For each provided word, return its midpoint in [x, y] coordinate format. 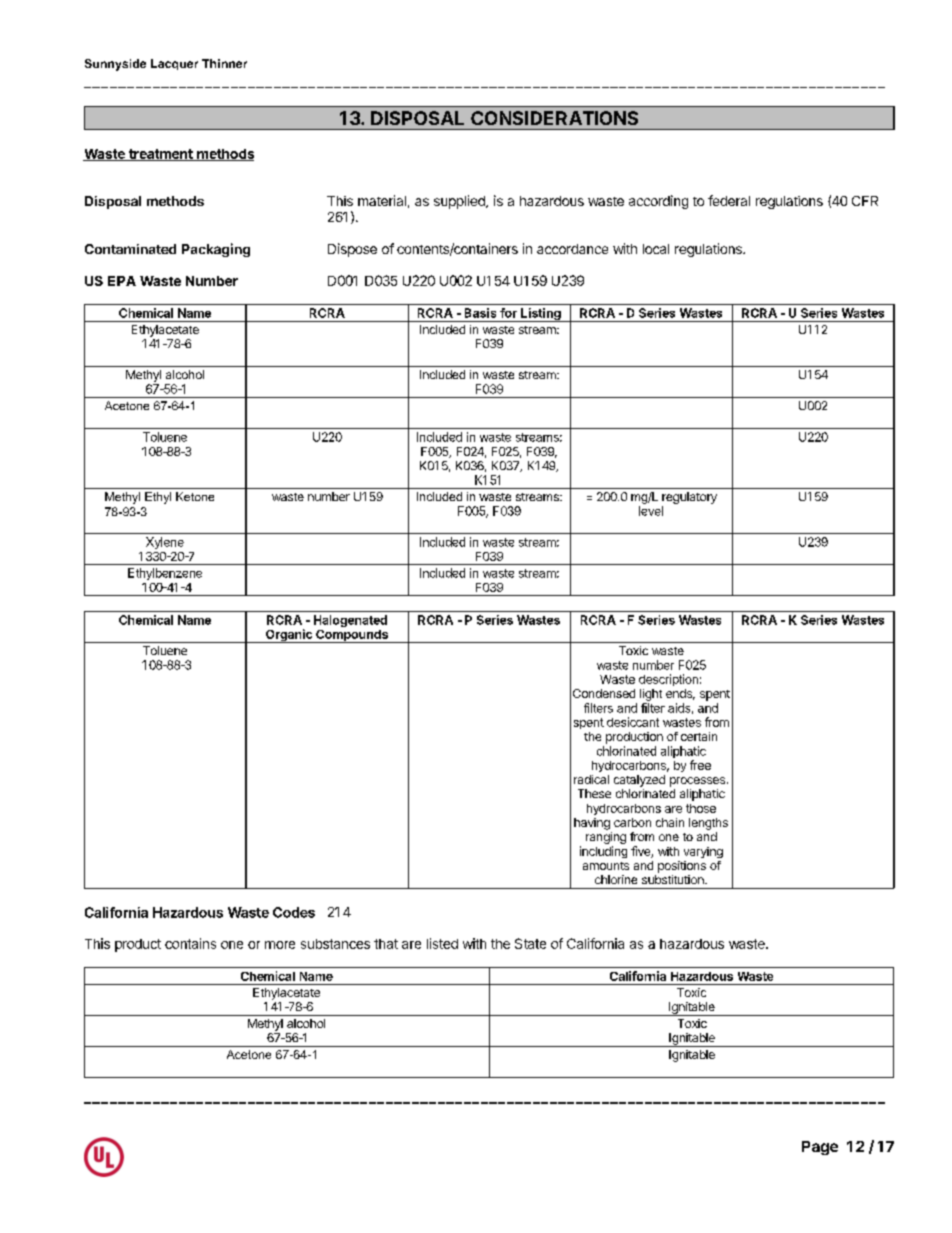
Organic [289, 636]
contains [190, 943]
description [668, 680]
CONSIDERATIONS [554, 118]
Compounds [352, 636]
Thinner [224, 63]
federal [729, 200]
